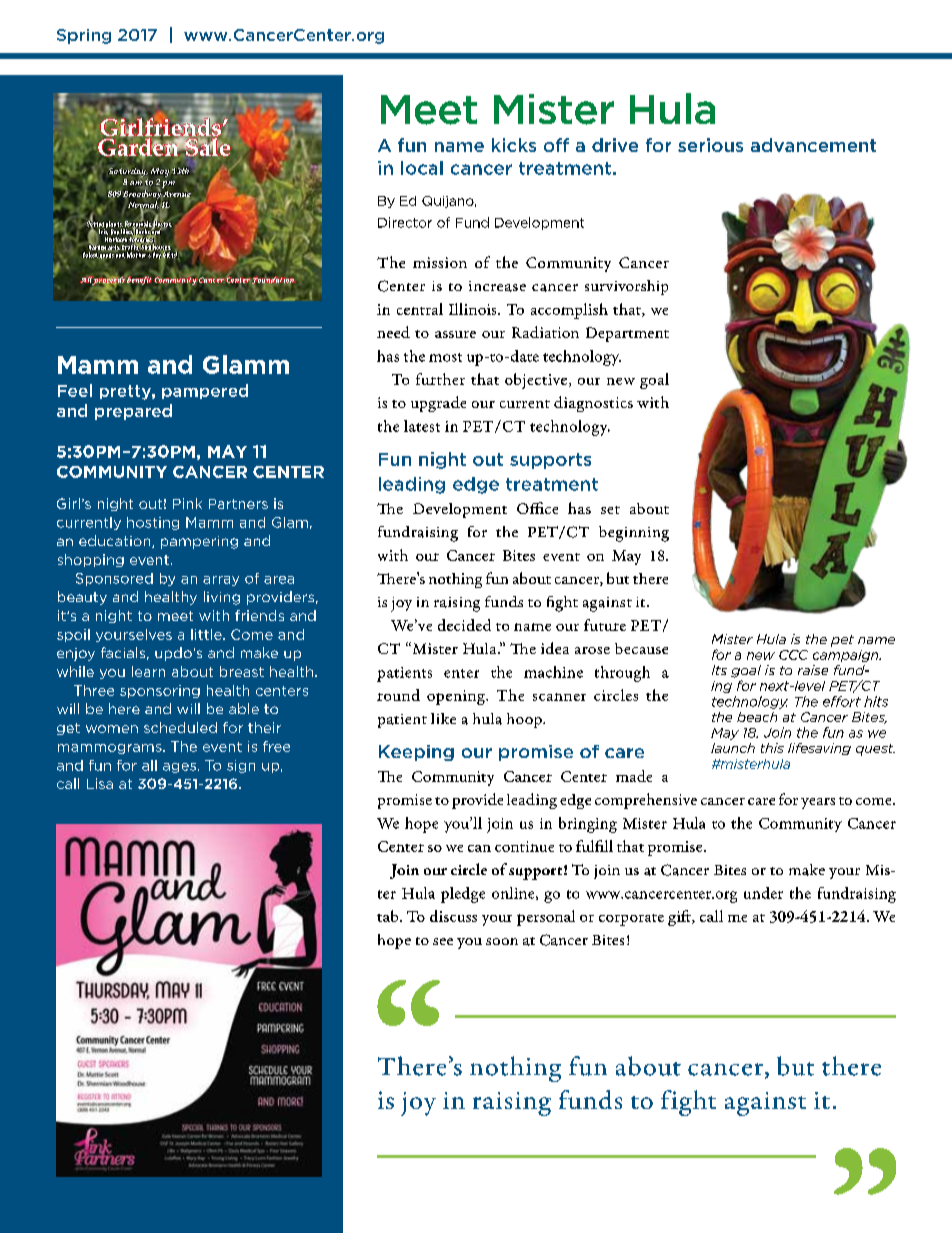 The height and width of the document is (1233, 952). Describe the element at coordinates (180, 727) in the document. I see `scheduled` at that location.
